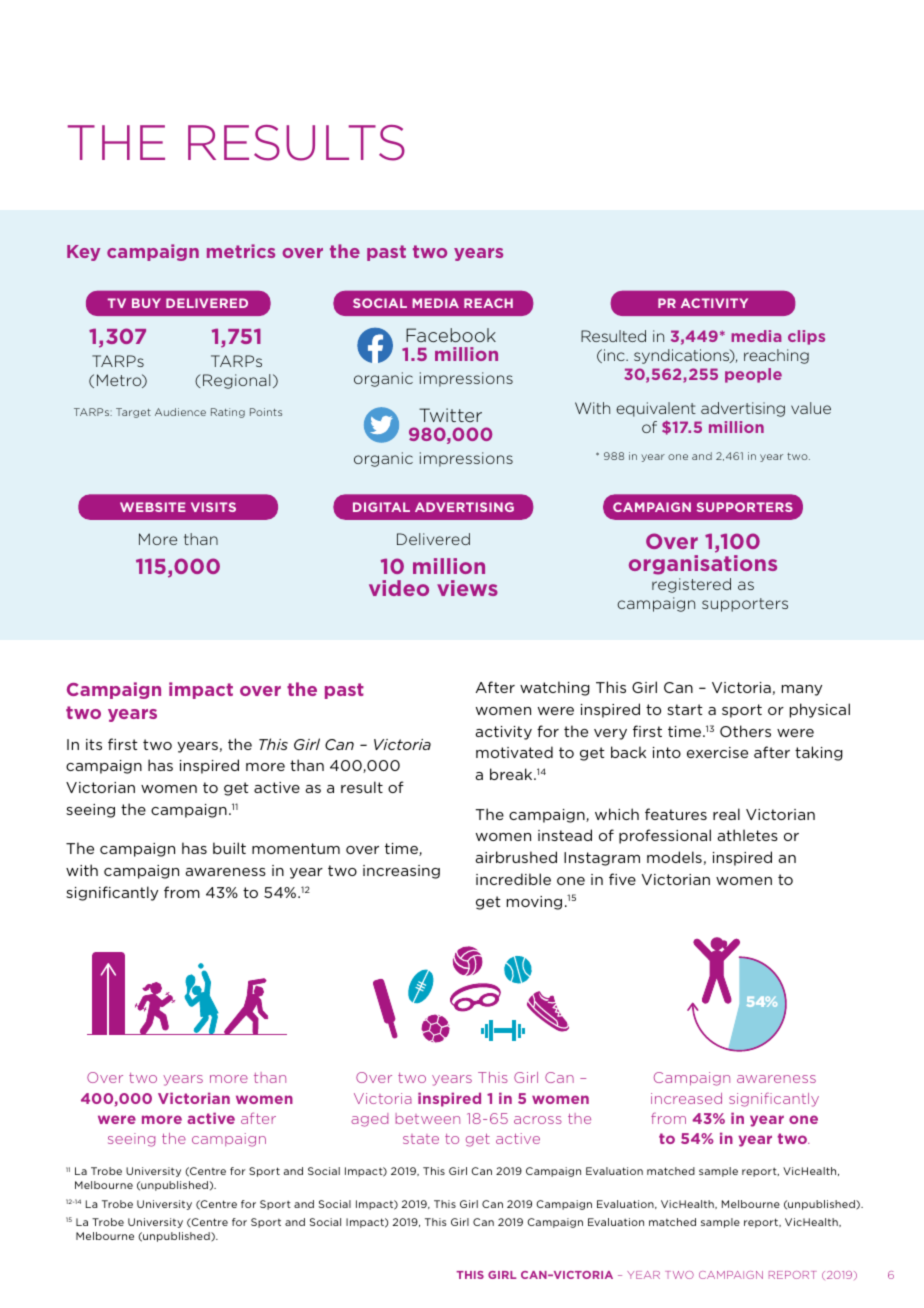 Image resolution: width=924 pixels, height=1308 pixels. What do you see at coordinates (686, 1098) in the page?
I see `increased` at bounding box center [686, 1098].
